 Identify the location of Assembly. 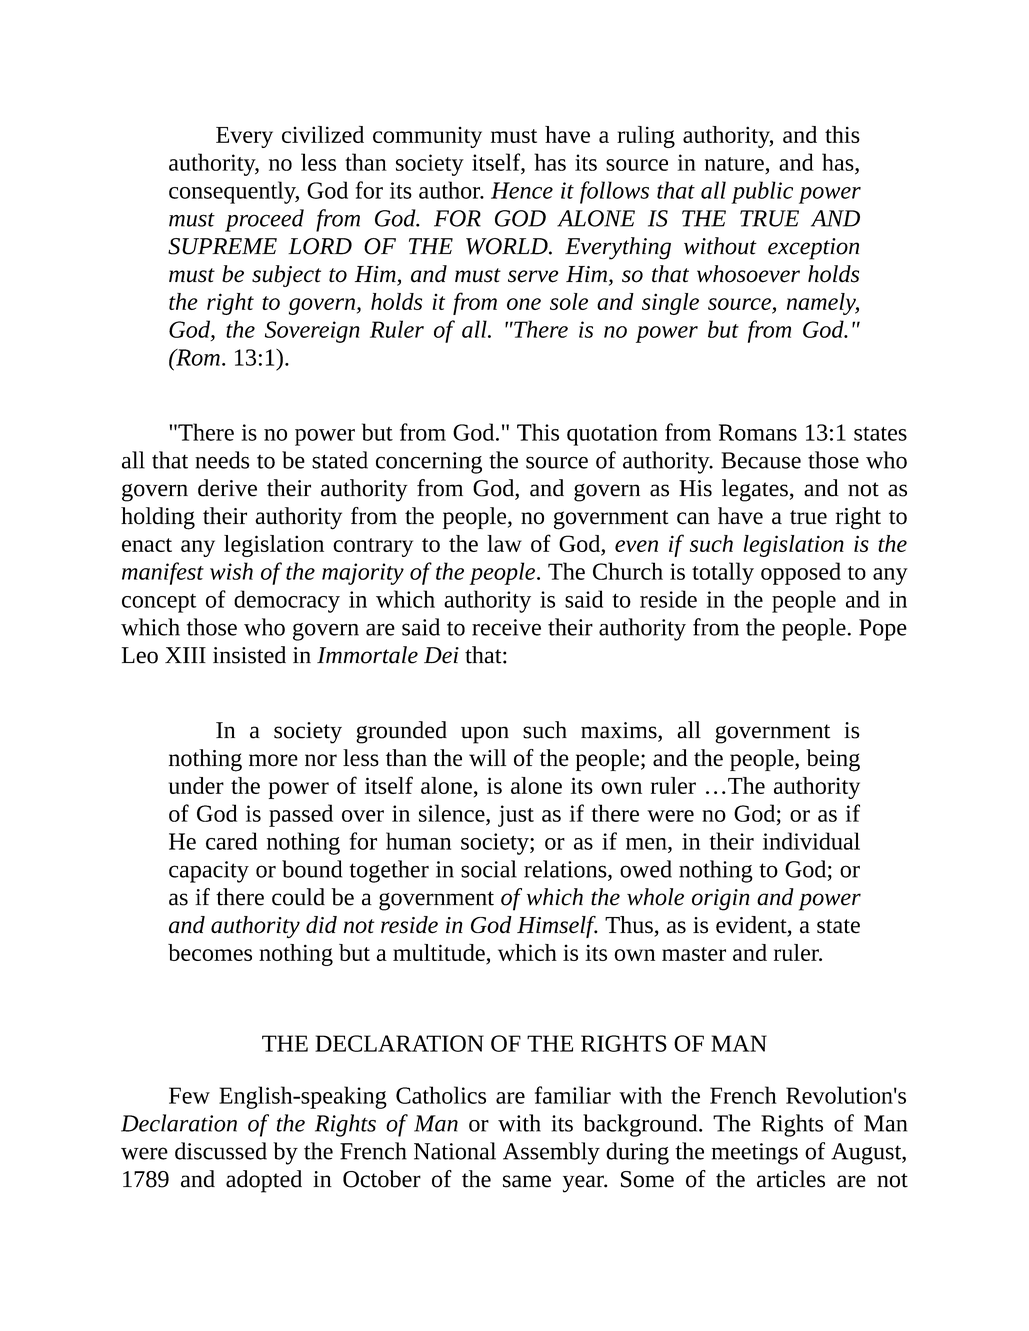
(551, 1153).
